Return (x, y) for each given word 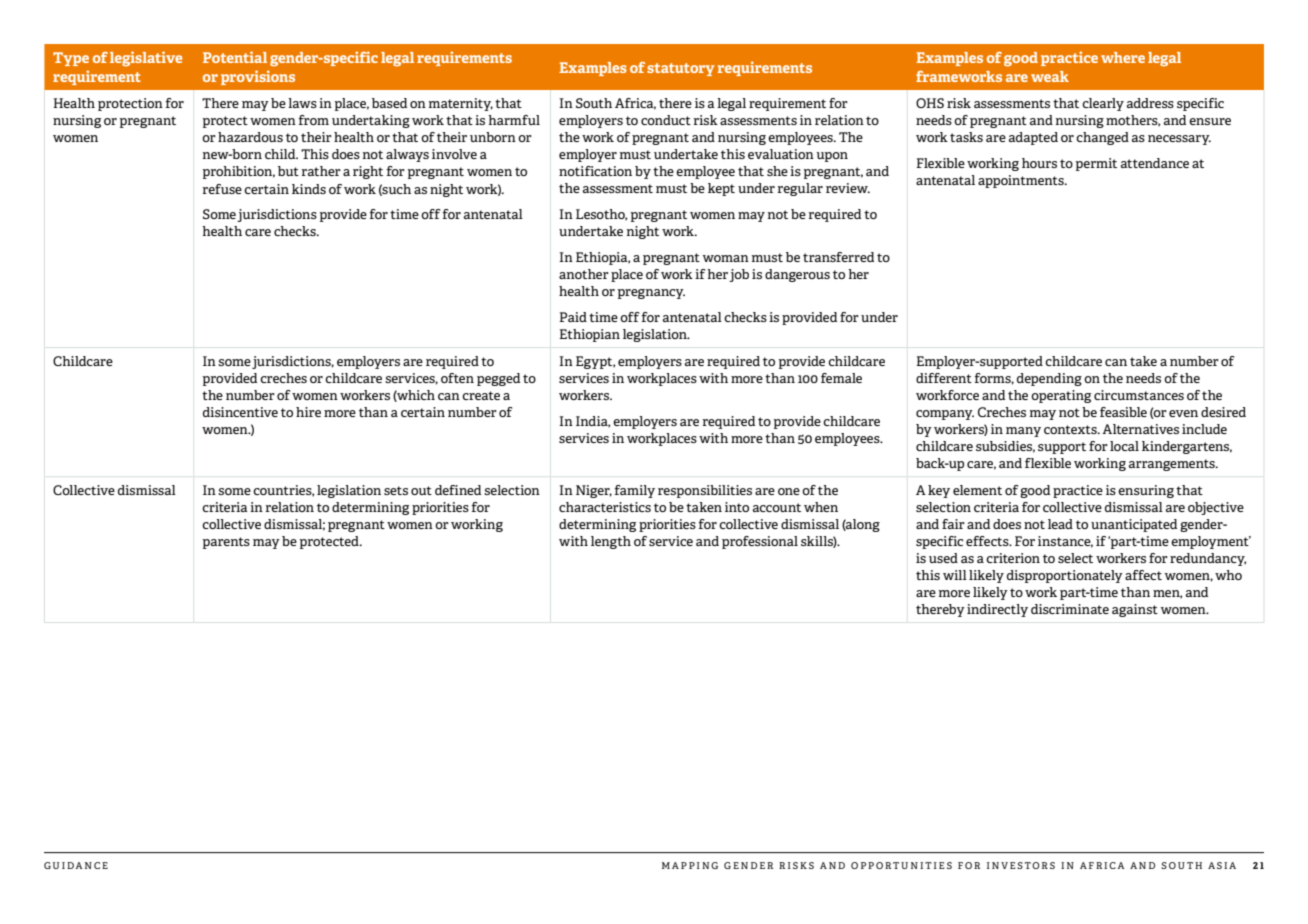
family (635, 491)
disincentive (240, 412)
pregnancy (651, 294)
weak (1050, 76)
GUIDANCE (76, 865)
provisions (258, 77)
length (611, 542)
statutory (680, 69)
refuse (222, 189)
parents (226, 543)
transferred (838, 257)
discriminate (1070, 609)
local (1124, 446)
